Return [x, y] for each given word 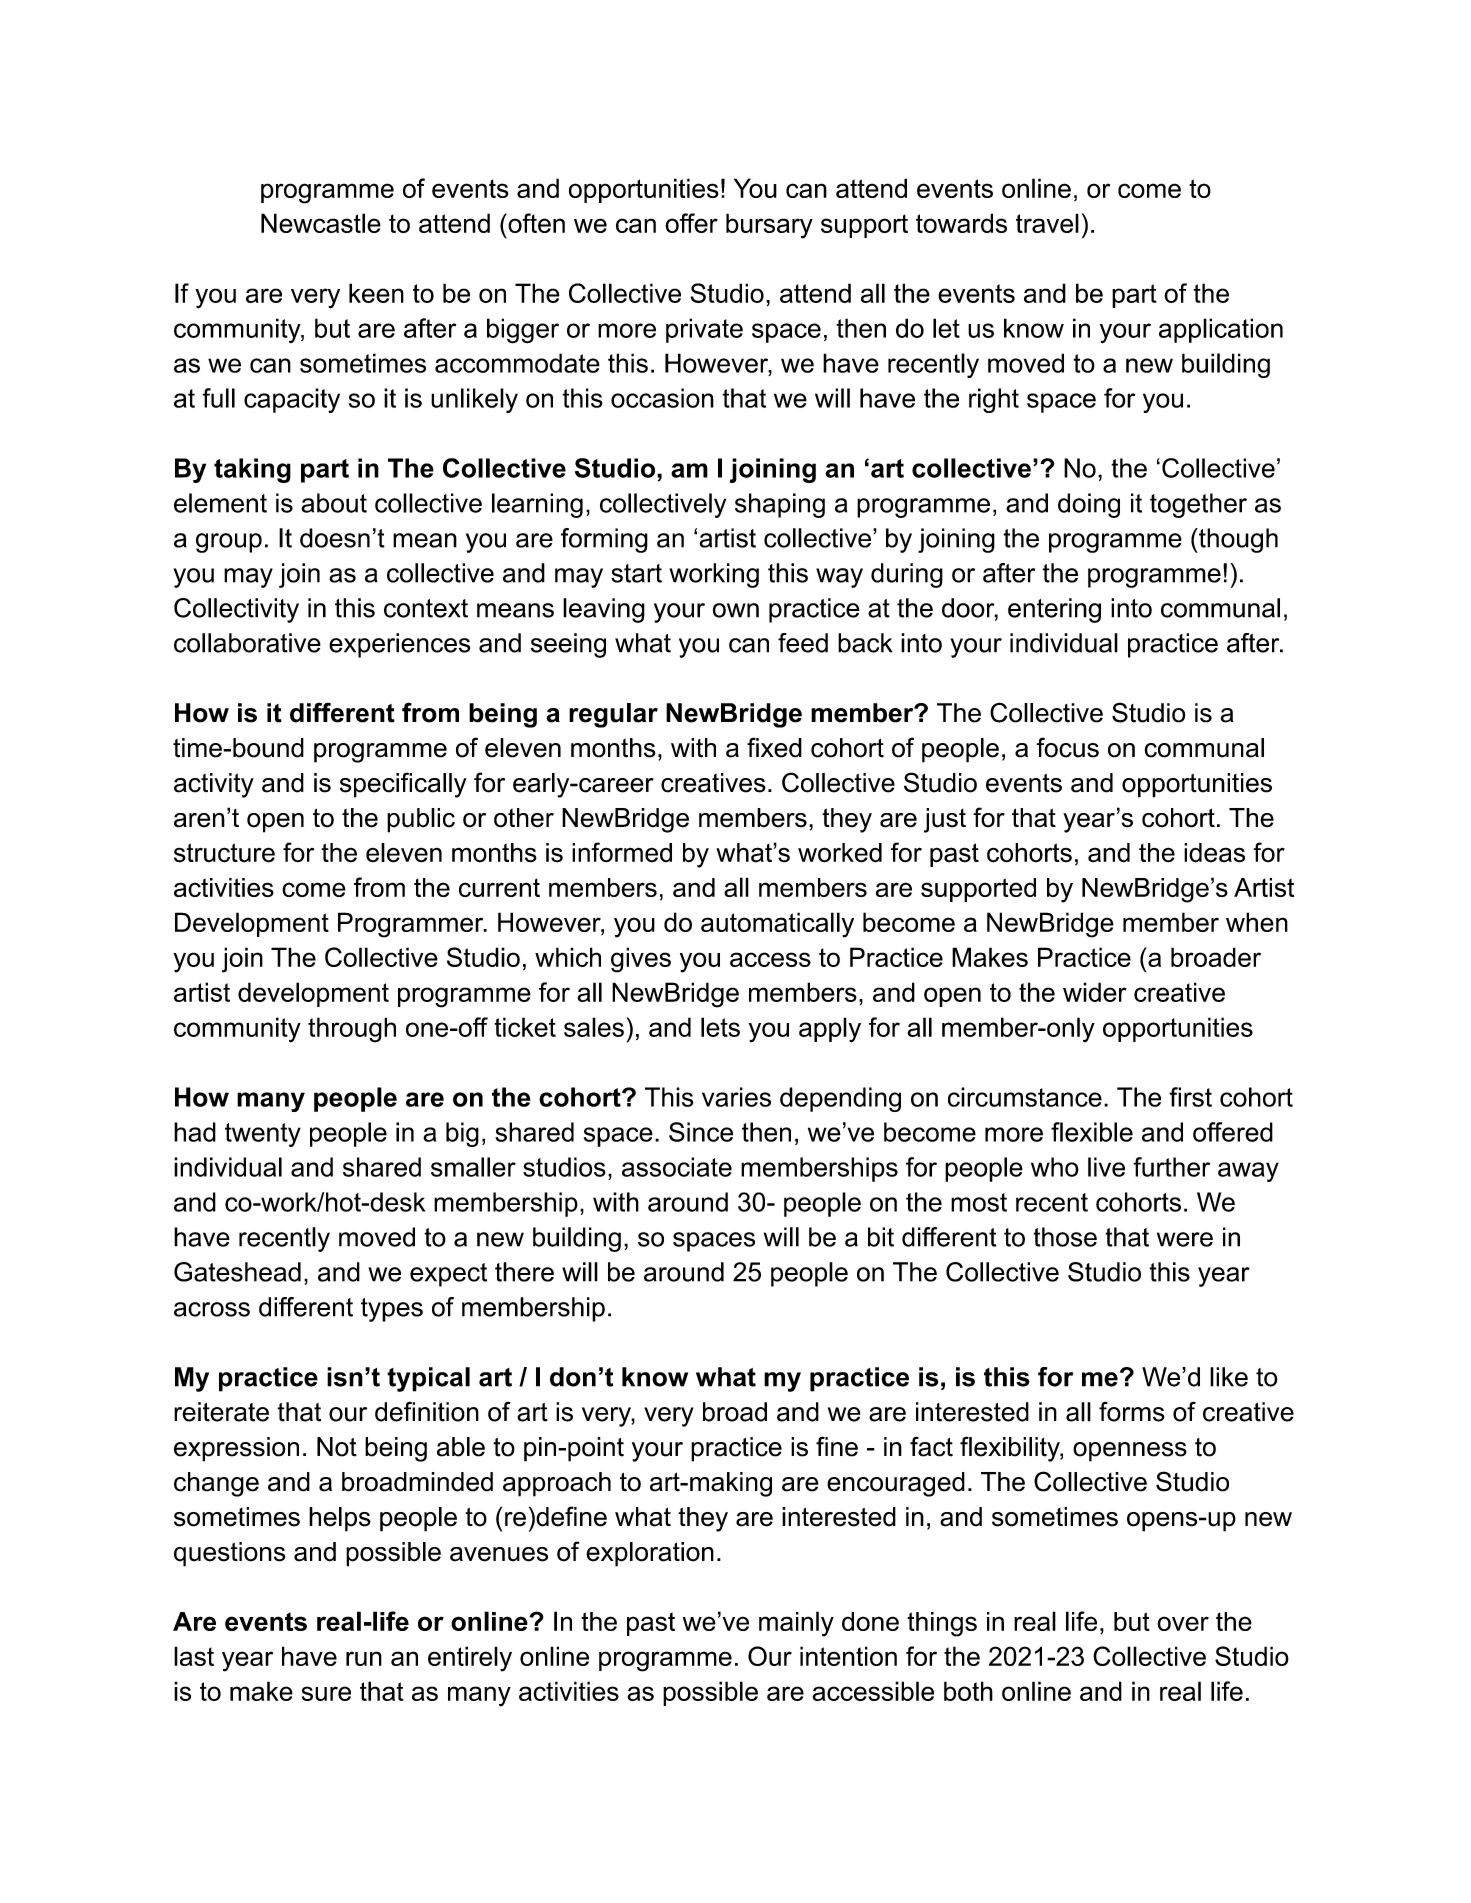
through [352, 1030]
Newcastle [321, 223]
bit [881, 1237]
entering [1054, 610]
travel [1047, 223]
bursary [769, 226]
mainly [796, 1624]
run [364, 1658]
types [392, 1310]
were [1185, 1239]
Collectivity [236, 610]
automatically [777, 925]
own [736, 610]
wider [1095, 992]
